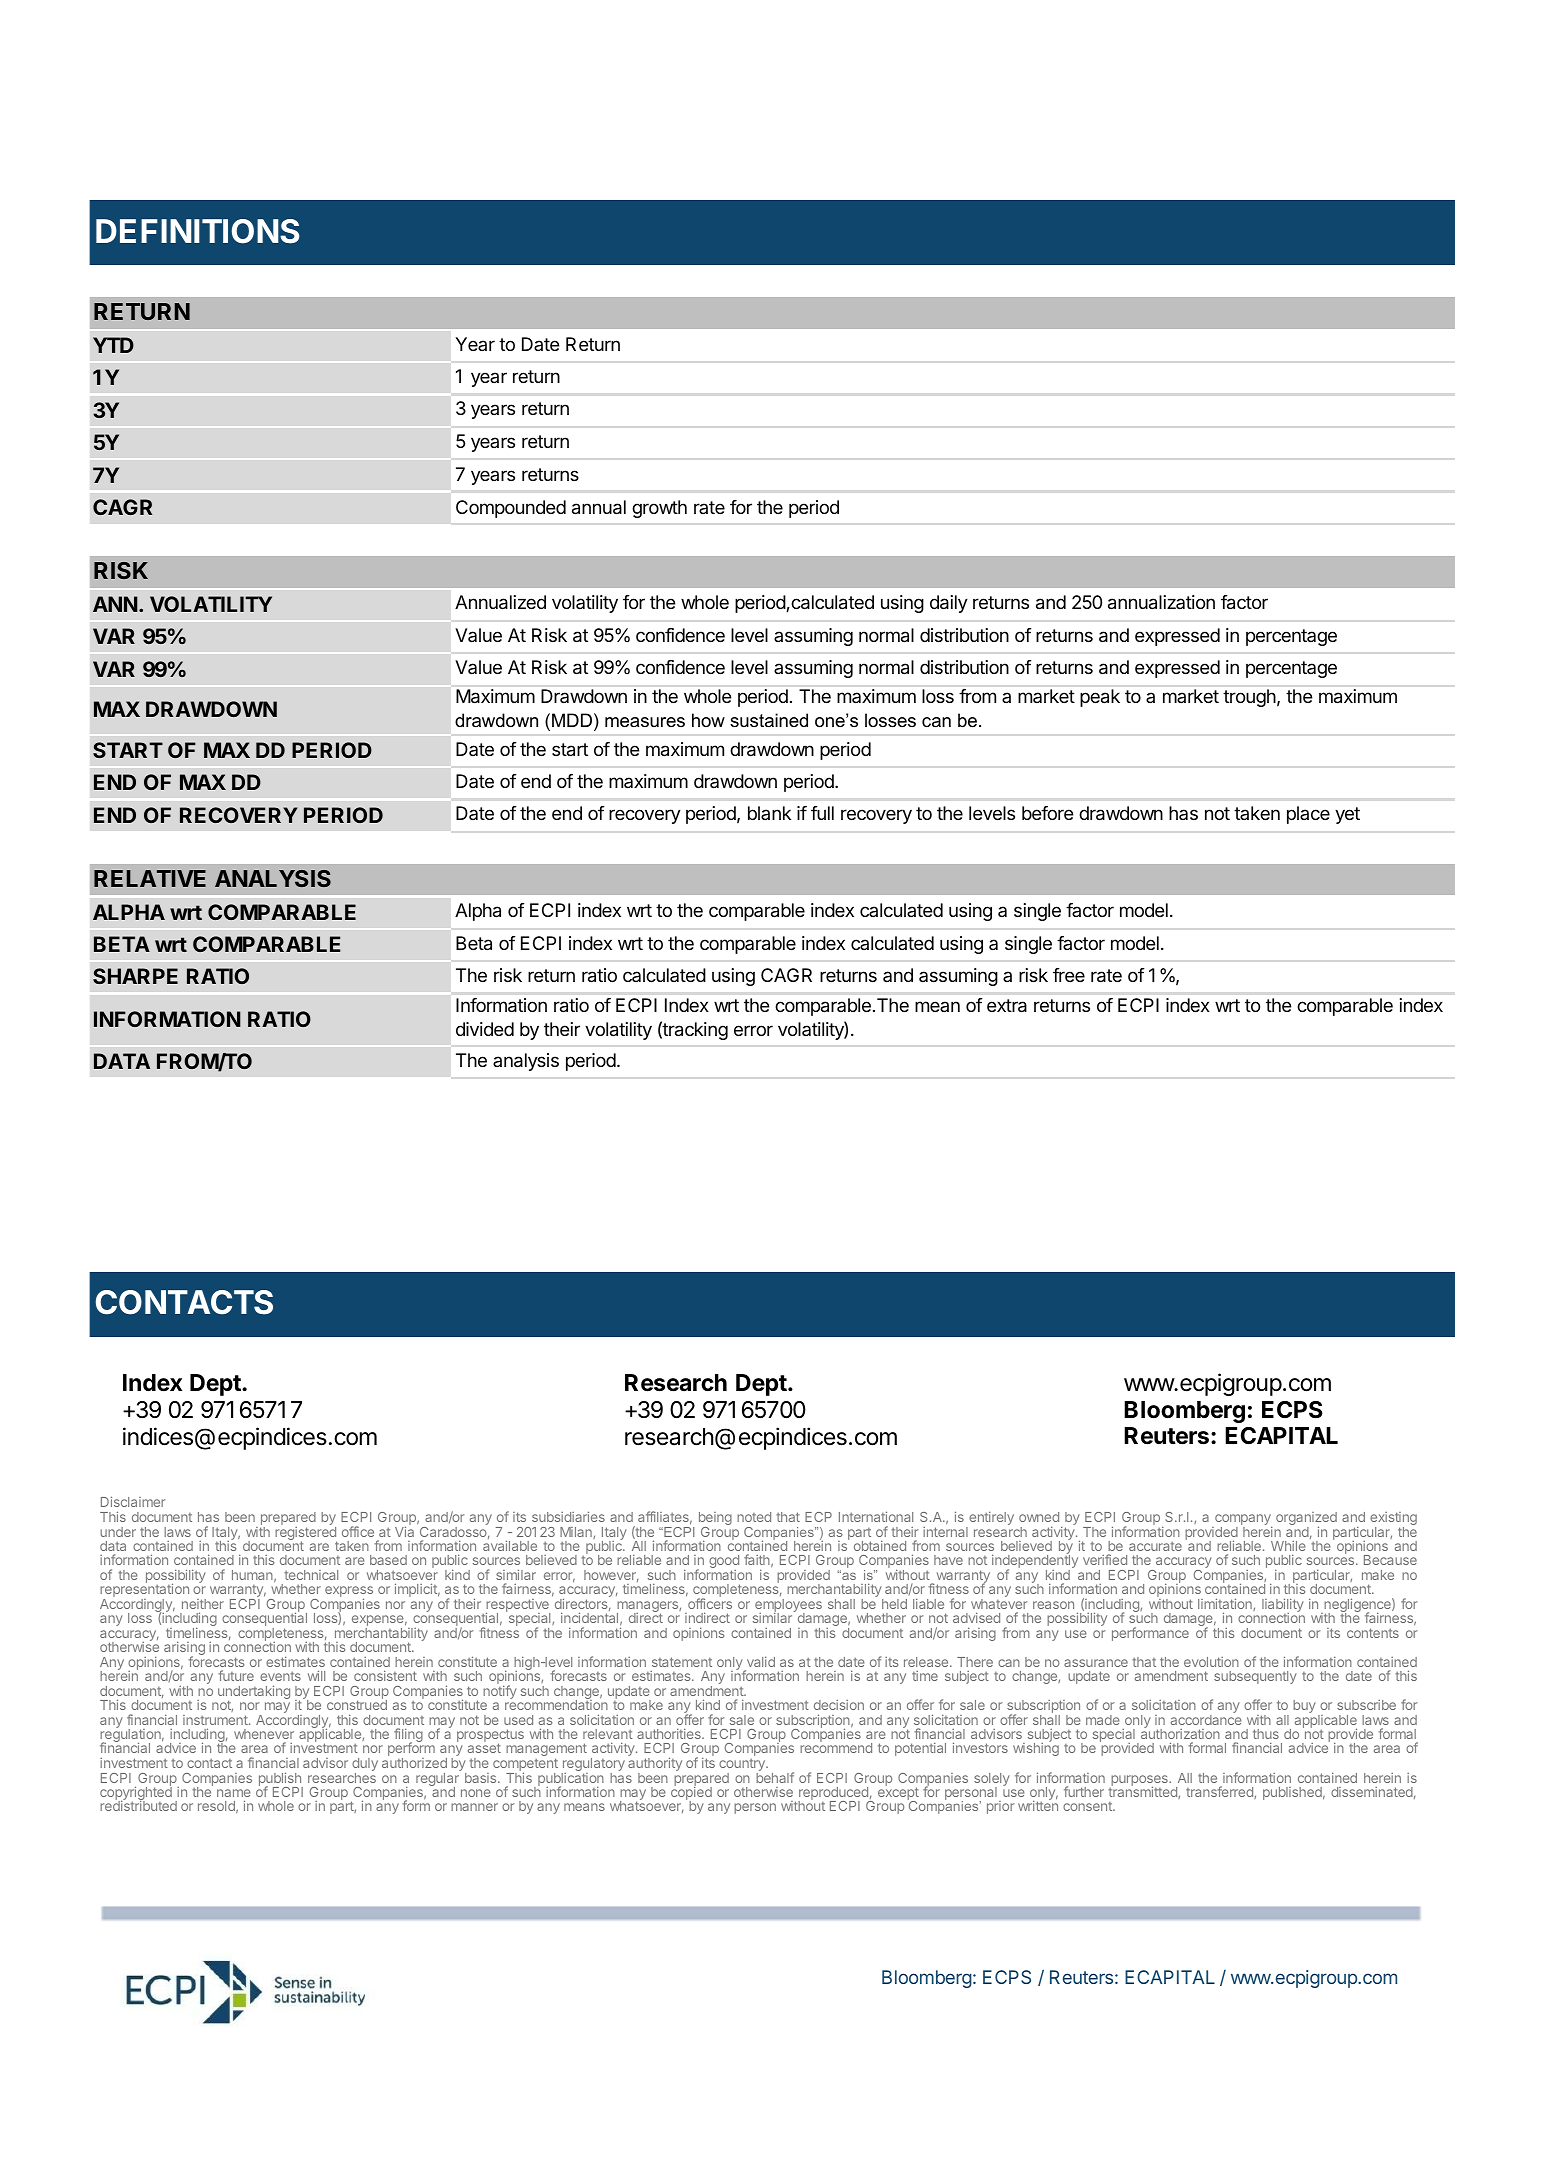 Image resolution: width=1543 pixels, height=2181 pixels. Describe the element at coordinates (1007, 1006) in the page. I see `extra` at that location.
